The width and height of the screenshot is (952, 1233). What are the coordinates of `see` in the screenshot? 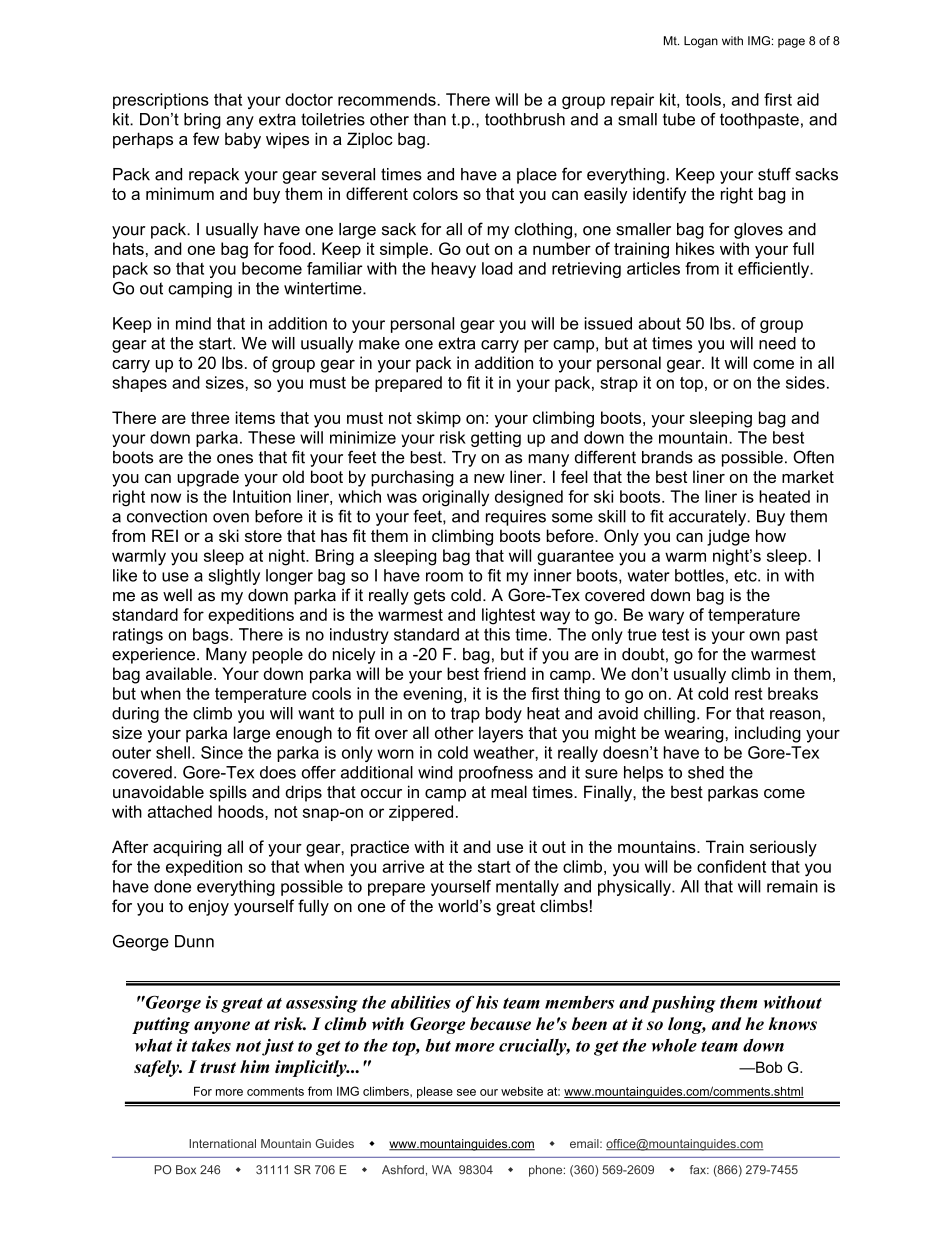 It's located at (466, 1092).
